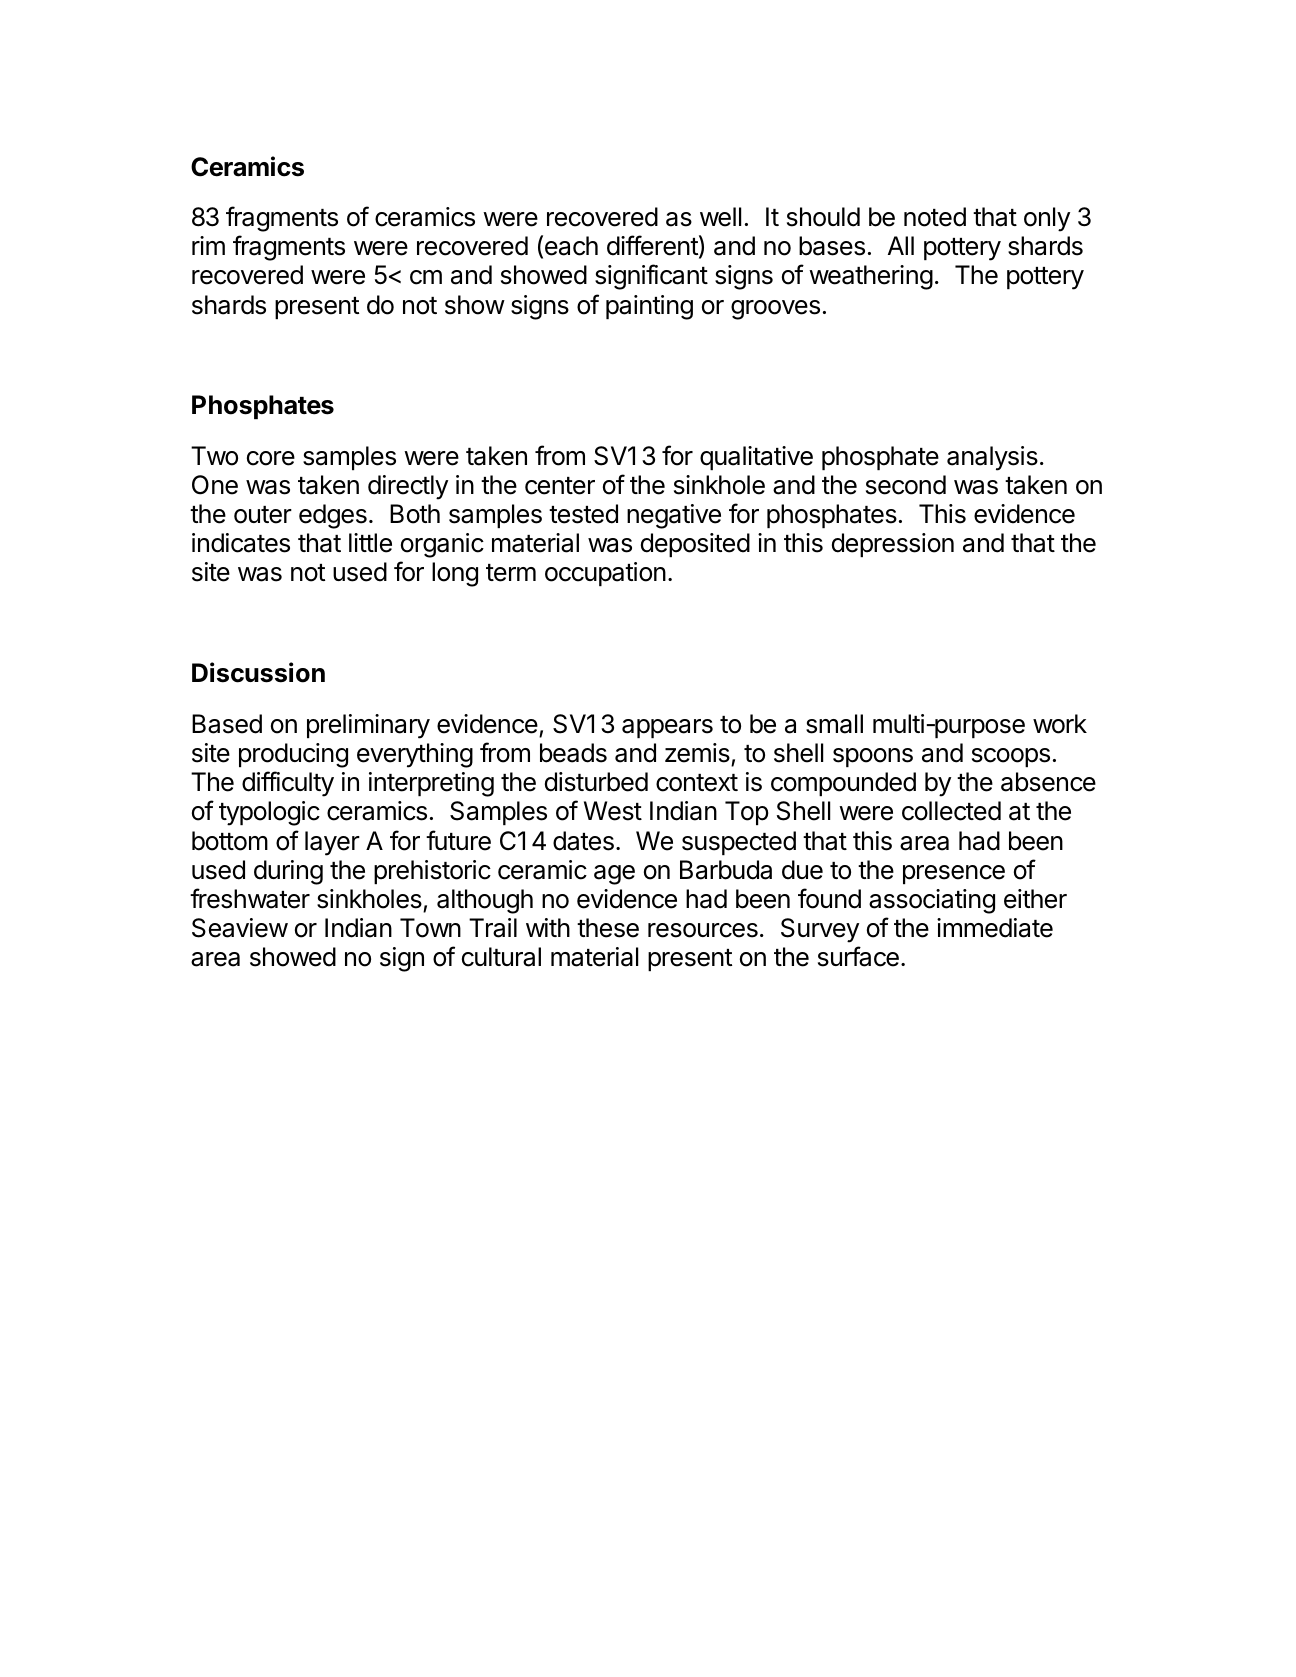 The height and width of the image is (1677, 1296). I want to click on Seaview, so click(240, 928).
